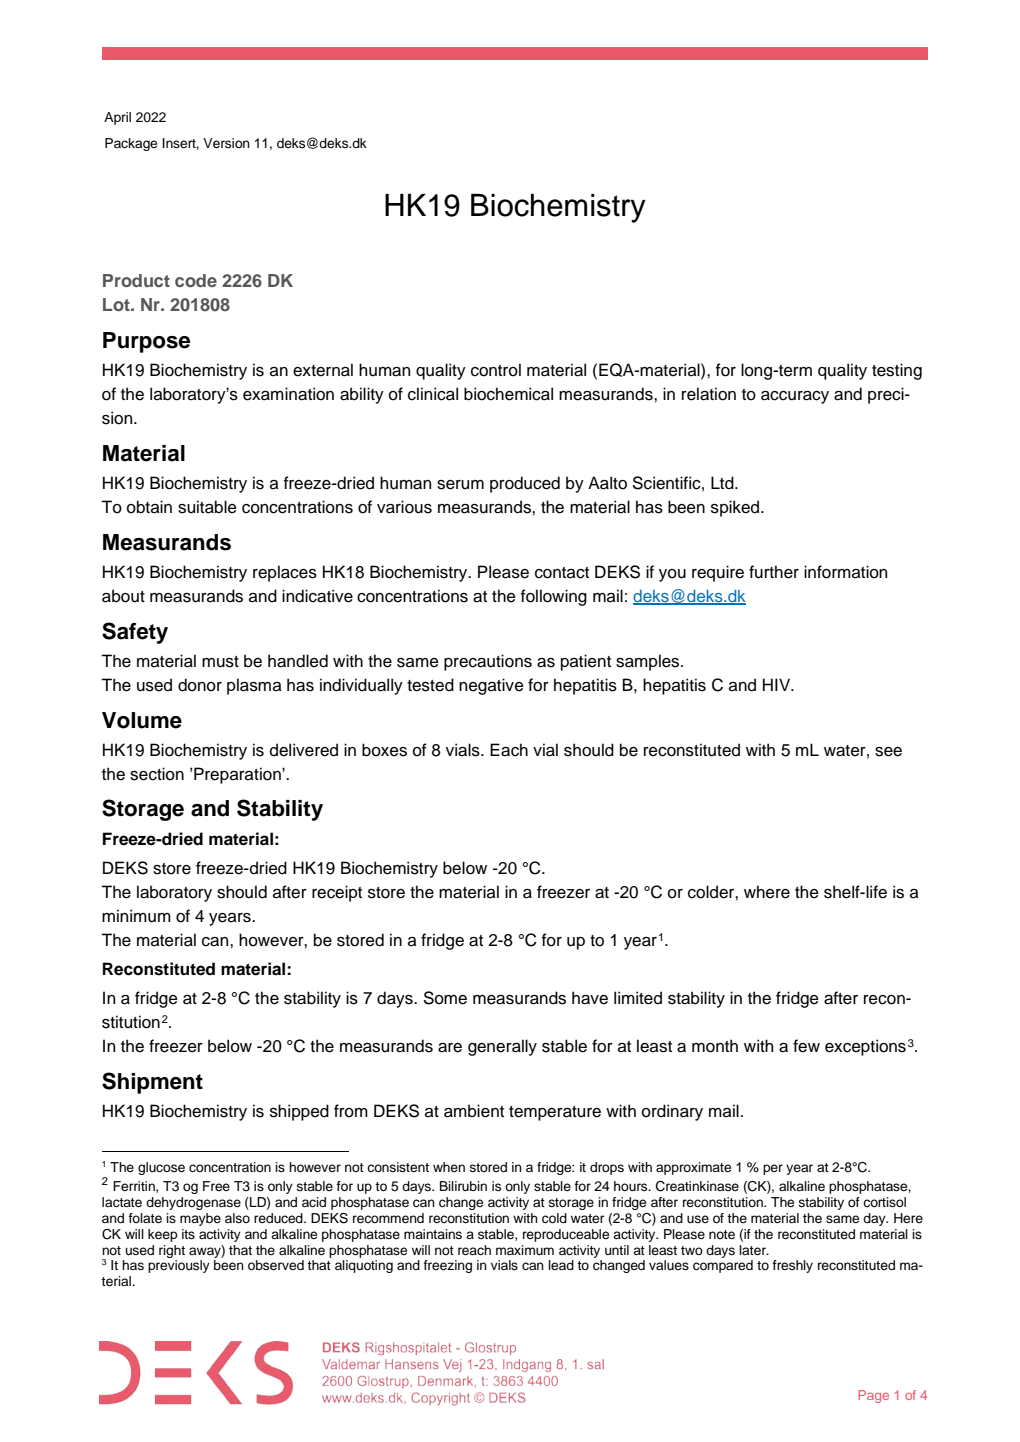  Describe the element at coordinates (496, 370) in the screenshot. I see `control` at that location.
